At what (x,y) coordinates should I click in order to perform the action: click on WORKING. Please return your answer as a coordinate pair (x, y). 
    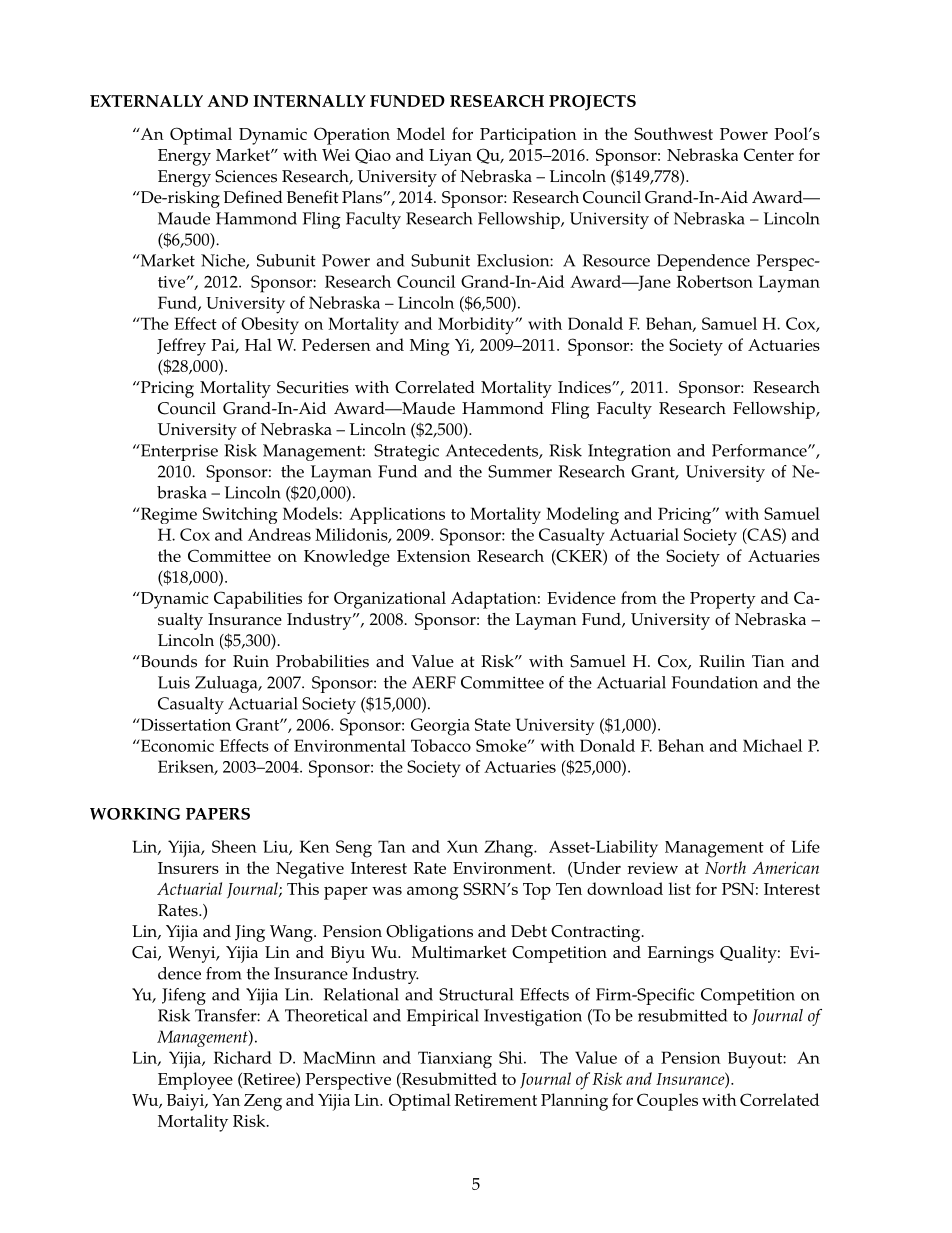
    Looking at the image, I should click on (135, 814).
